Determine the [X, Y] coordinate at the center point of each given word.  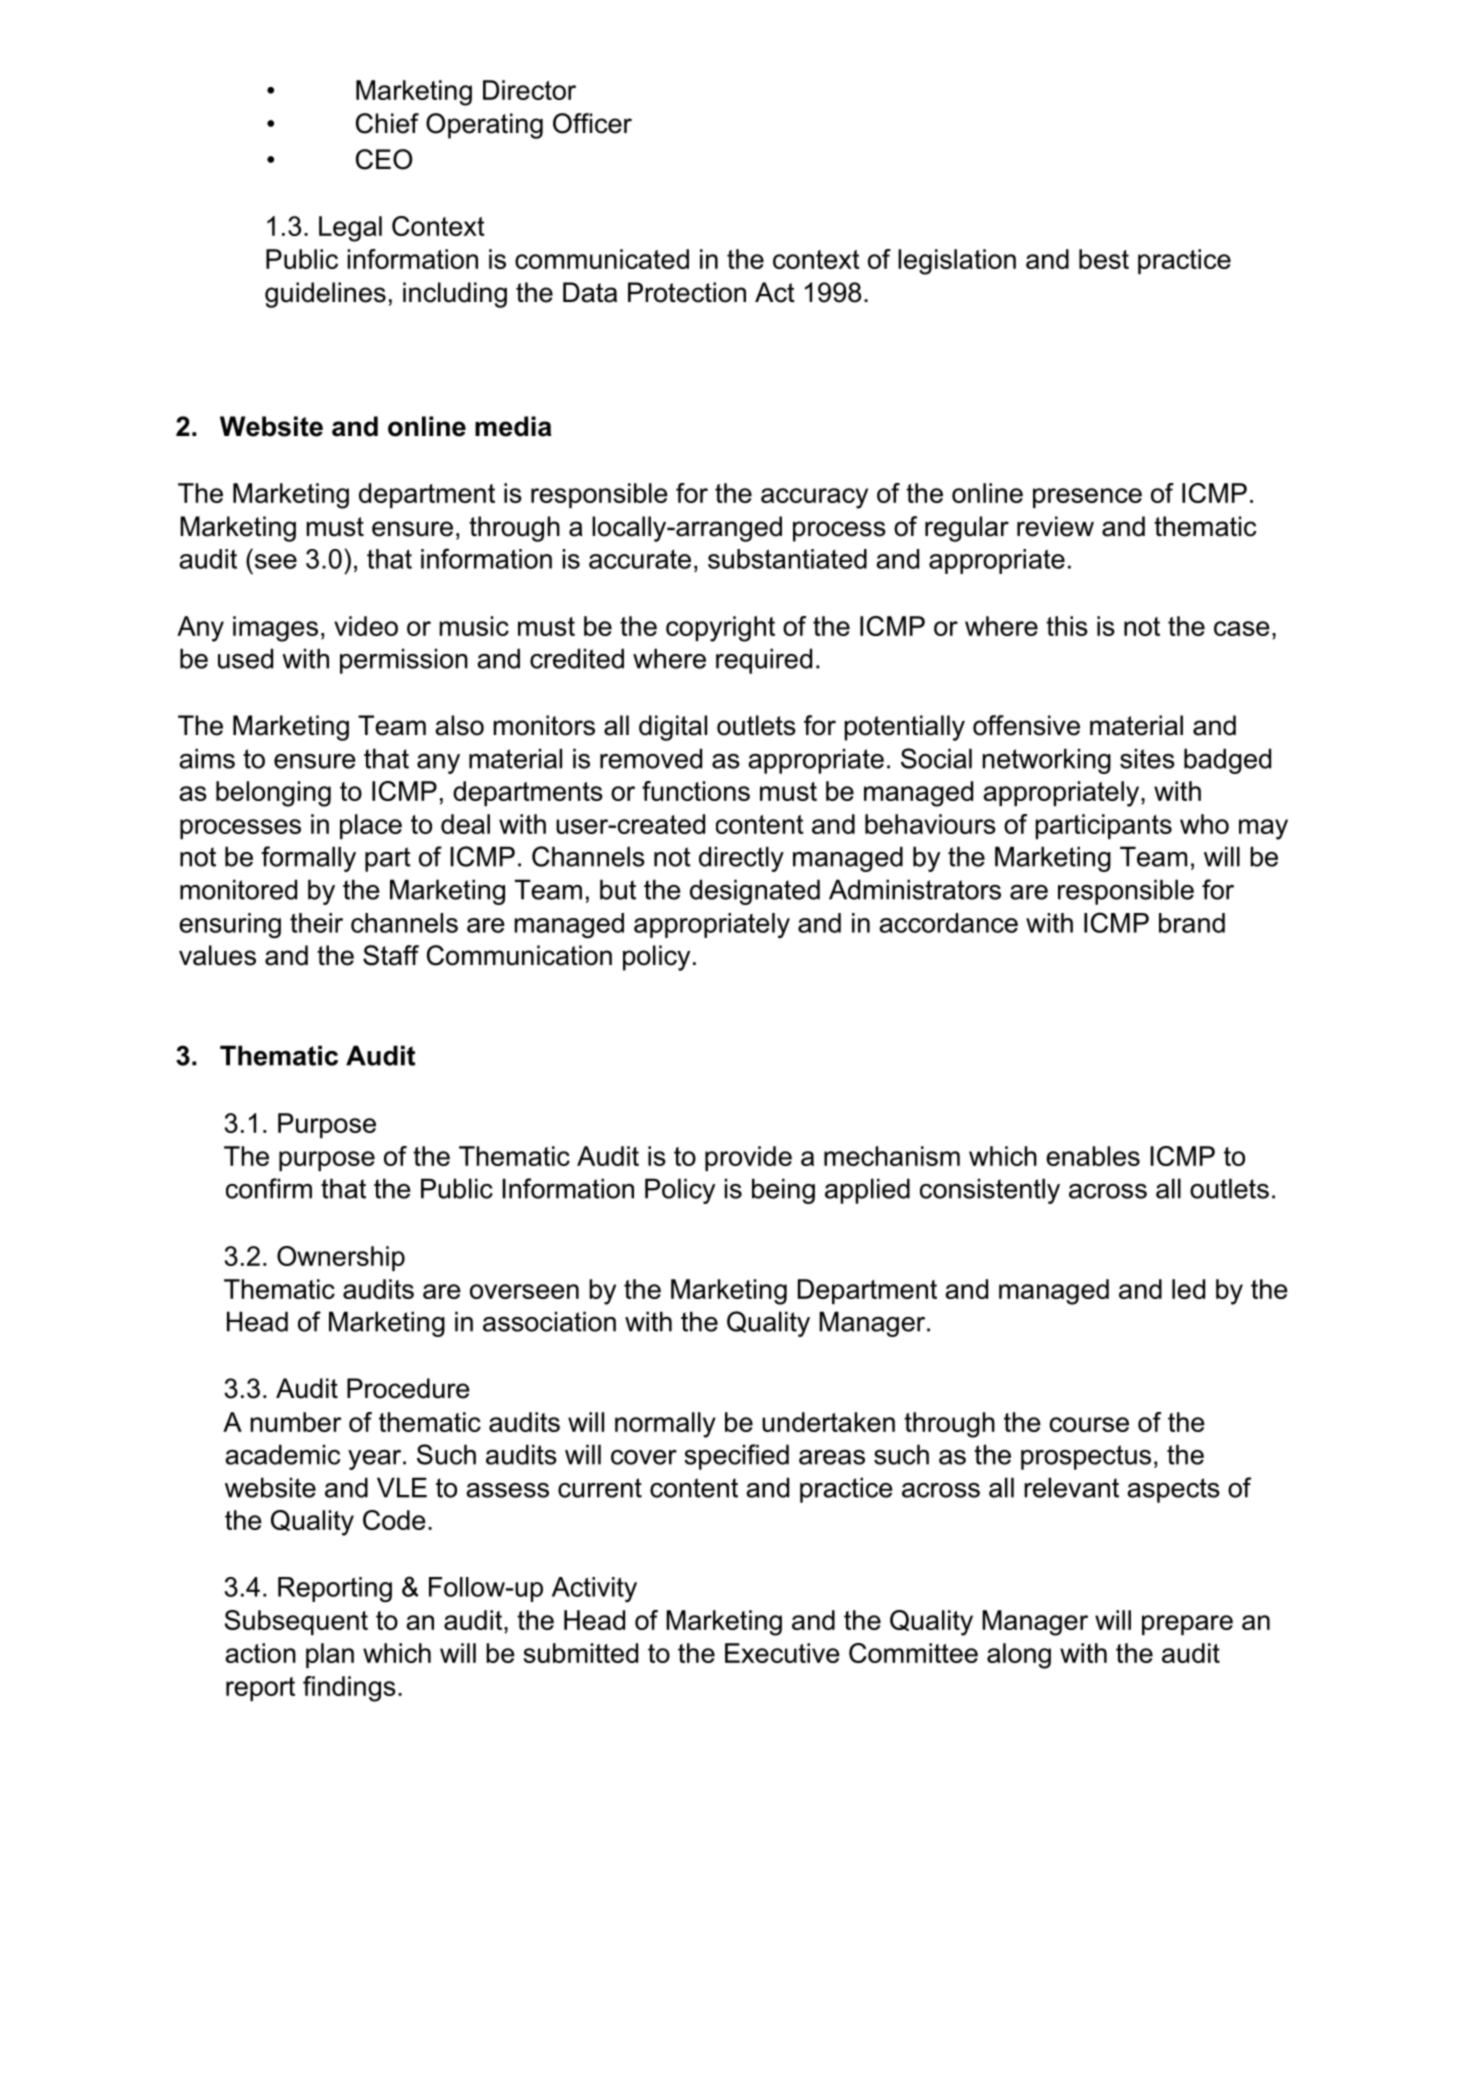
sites [1147, 758]
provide [748, 1158]
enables [1093, 1156]
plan [330, 1655]
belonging [273, 794]
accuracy [814, 498]
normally [665, 1425]
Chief [387, 123]
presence [1087, 498]
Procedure [408, 1388]
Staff [391, 955]
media [513, 426]
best [1104, 259]
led [1188, 1289]
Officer [592, 123]
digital [673, 728]
